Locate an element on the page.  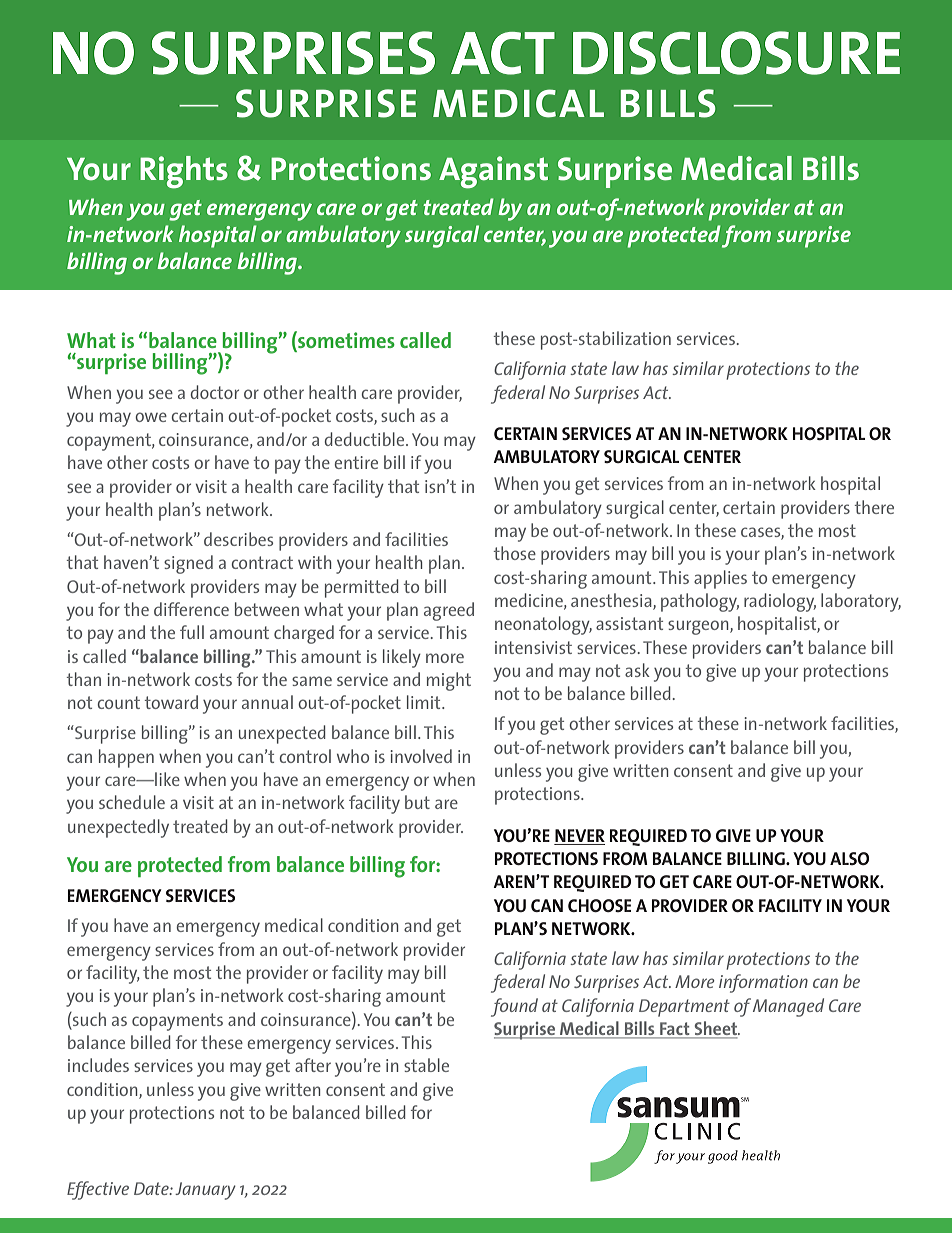
but is located at coordinates (417, 802).
